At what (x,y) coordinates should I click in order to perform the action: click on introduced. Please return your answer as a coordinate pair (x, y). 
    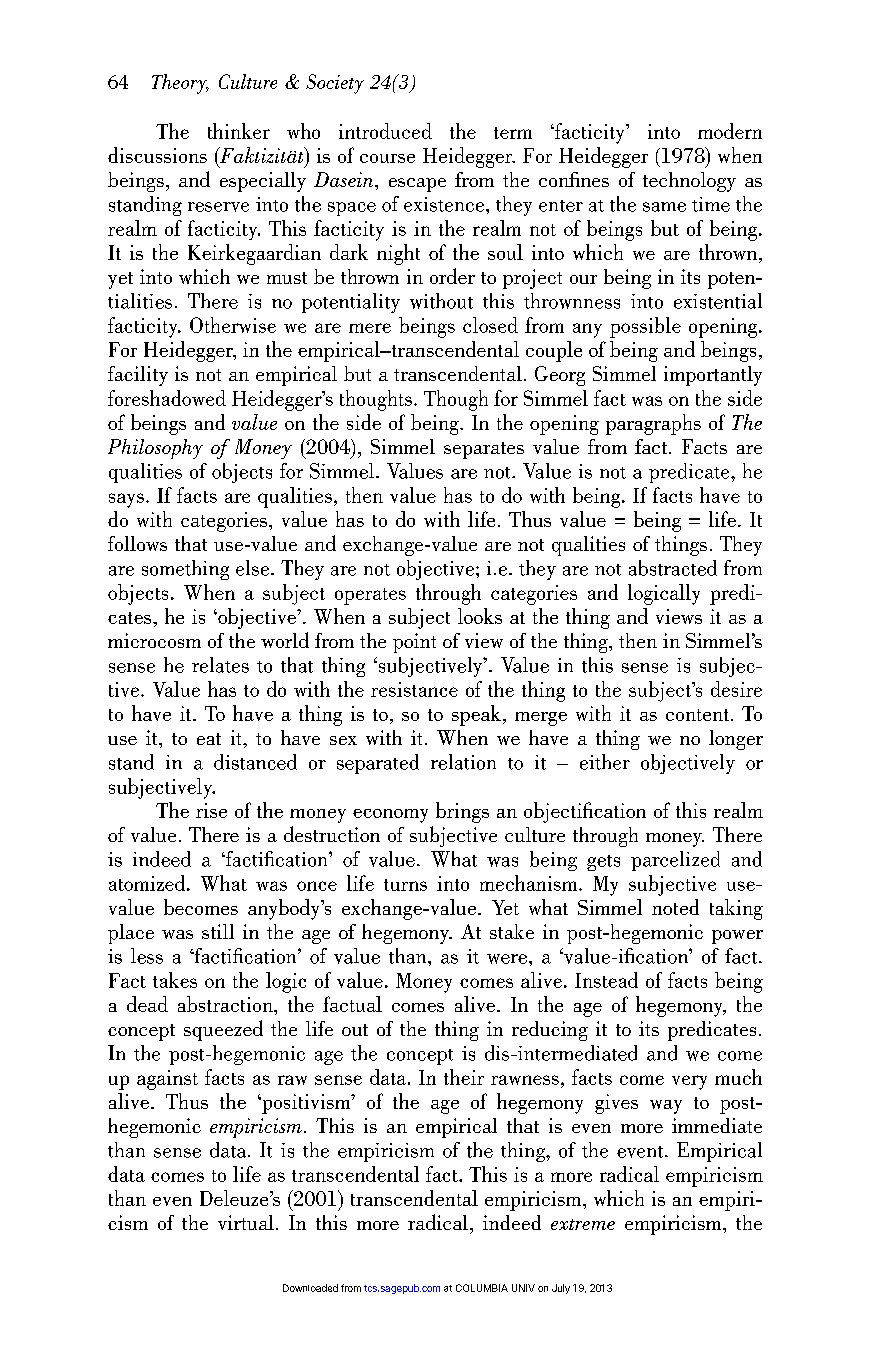
    Looking at the image, I should click on (385, 131).
